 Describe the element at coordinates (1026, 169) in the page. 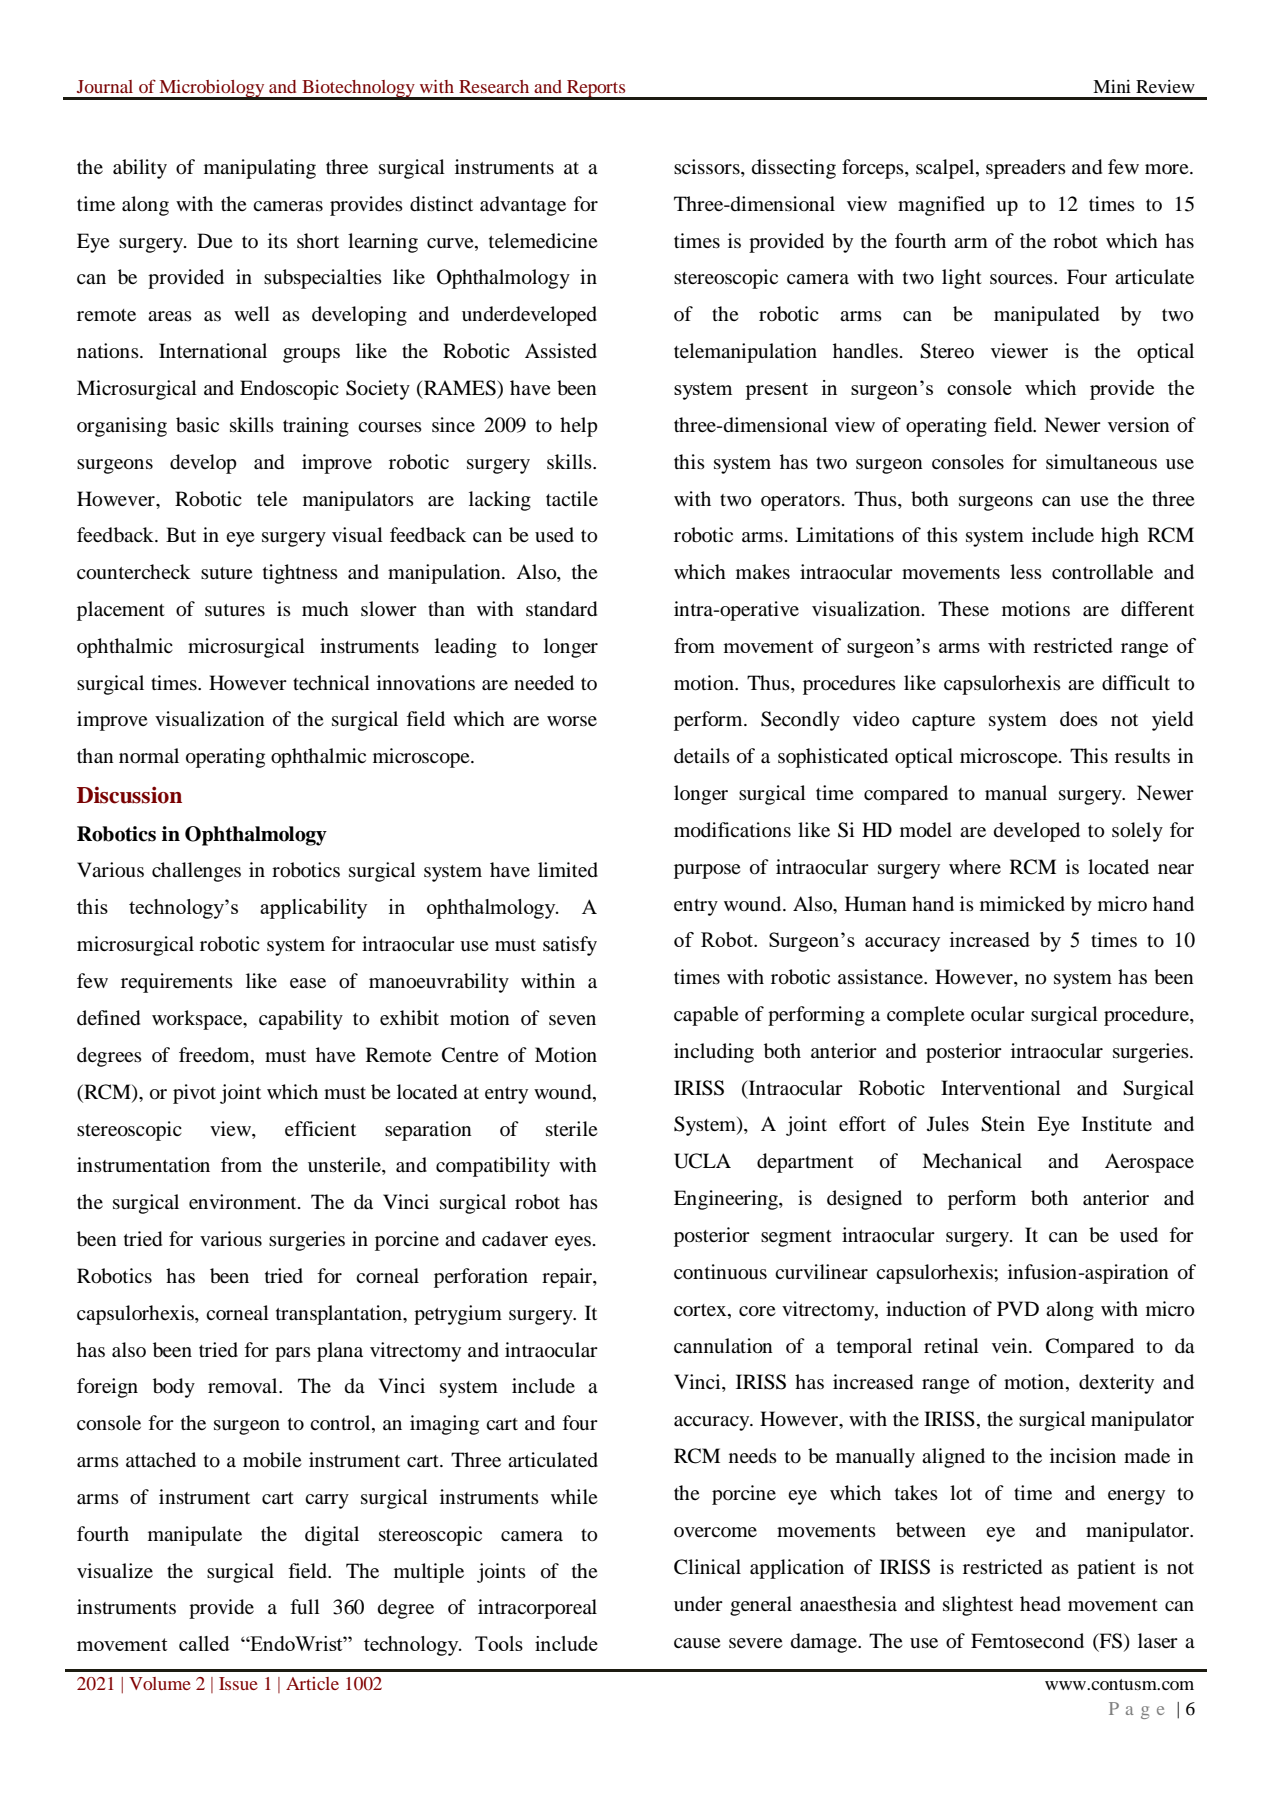

I see `spreaders` at that location.
